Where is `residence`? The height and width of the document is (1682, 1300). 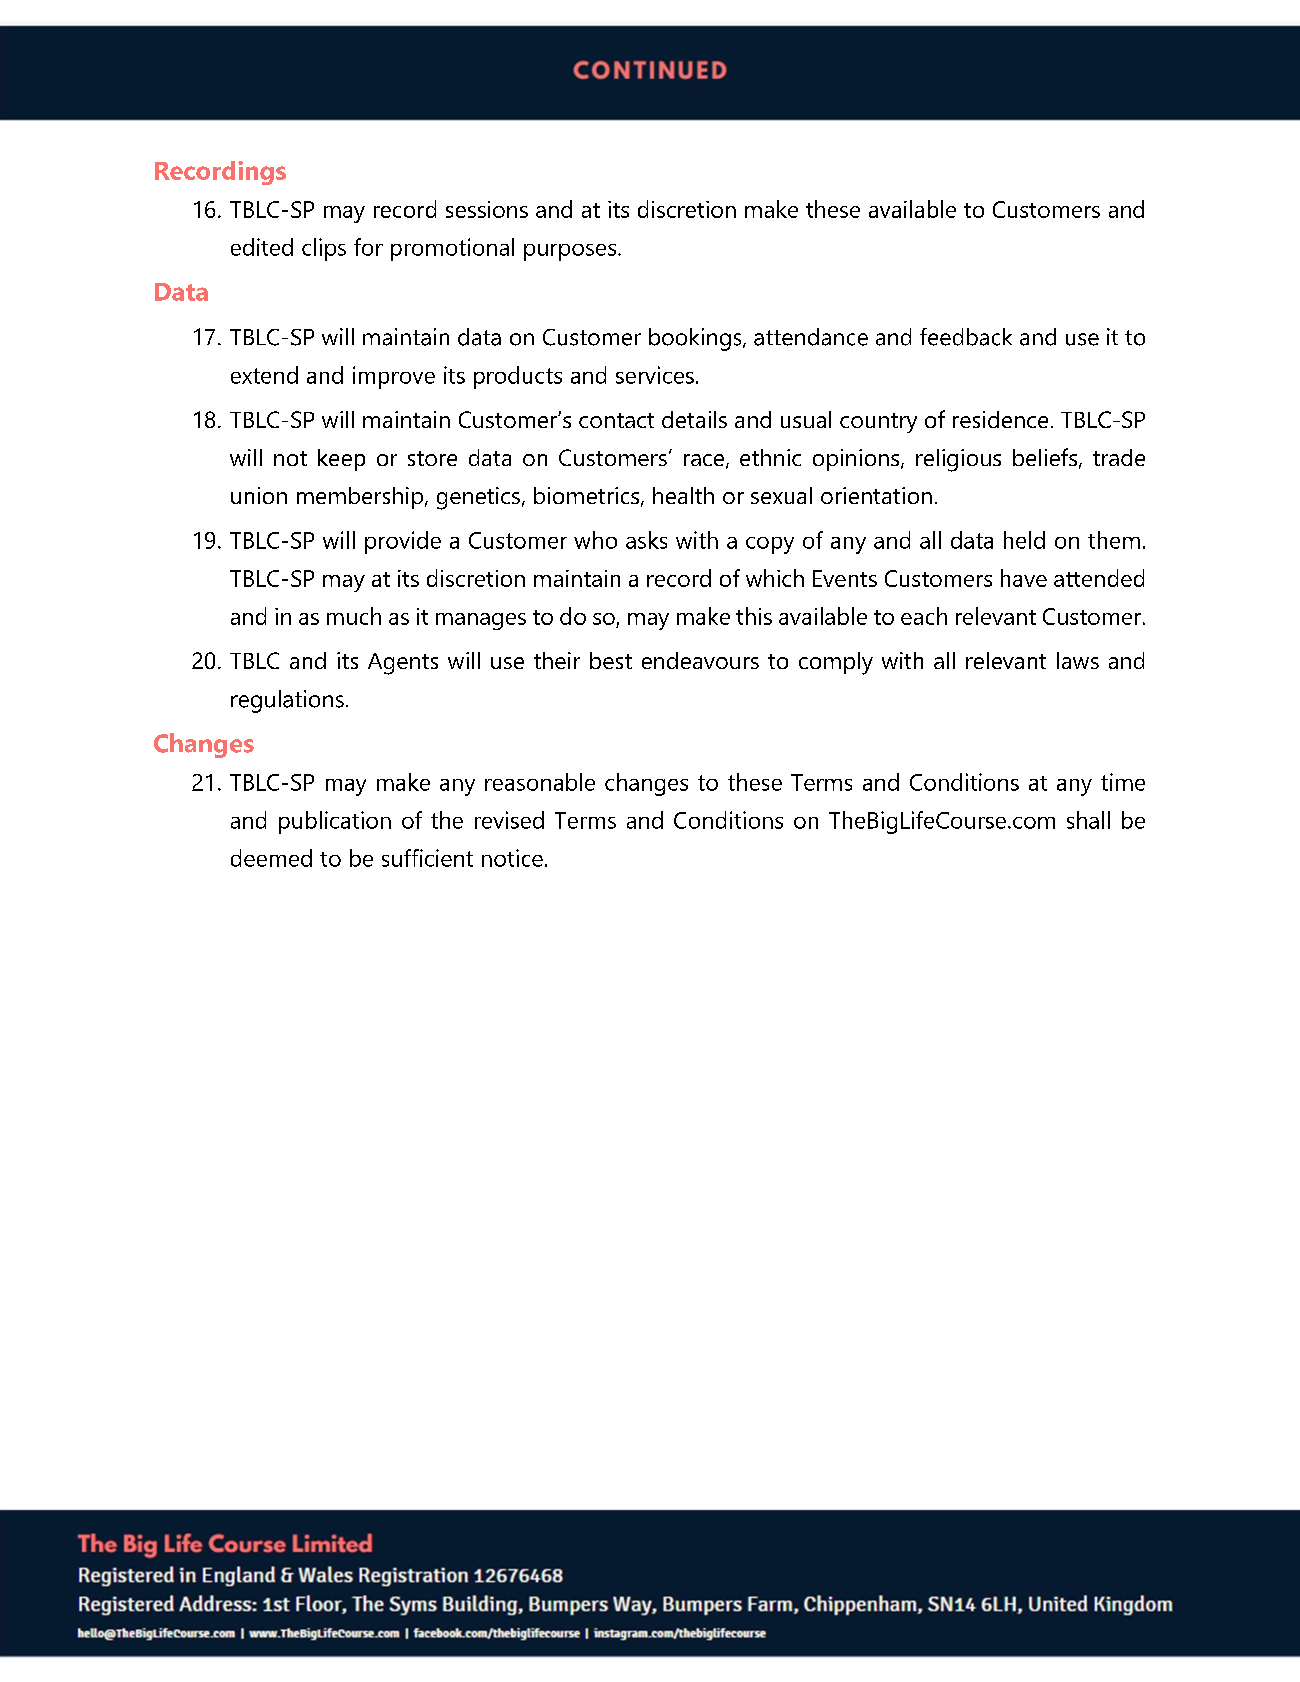 residence is located at coordinates (1000, 419).
